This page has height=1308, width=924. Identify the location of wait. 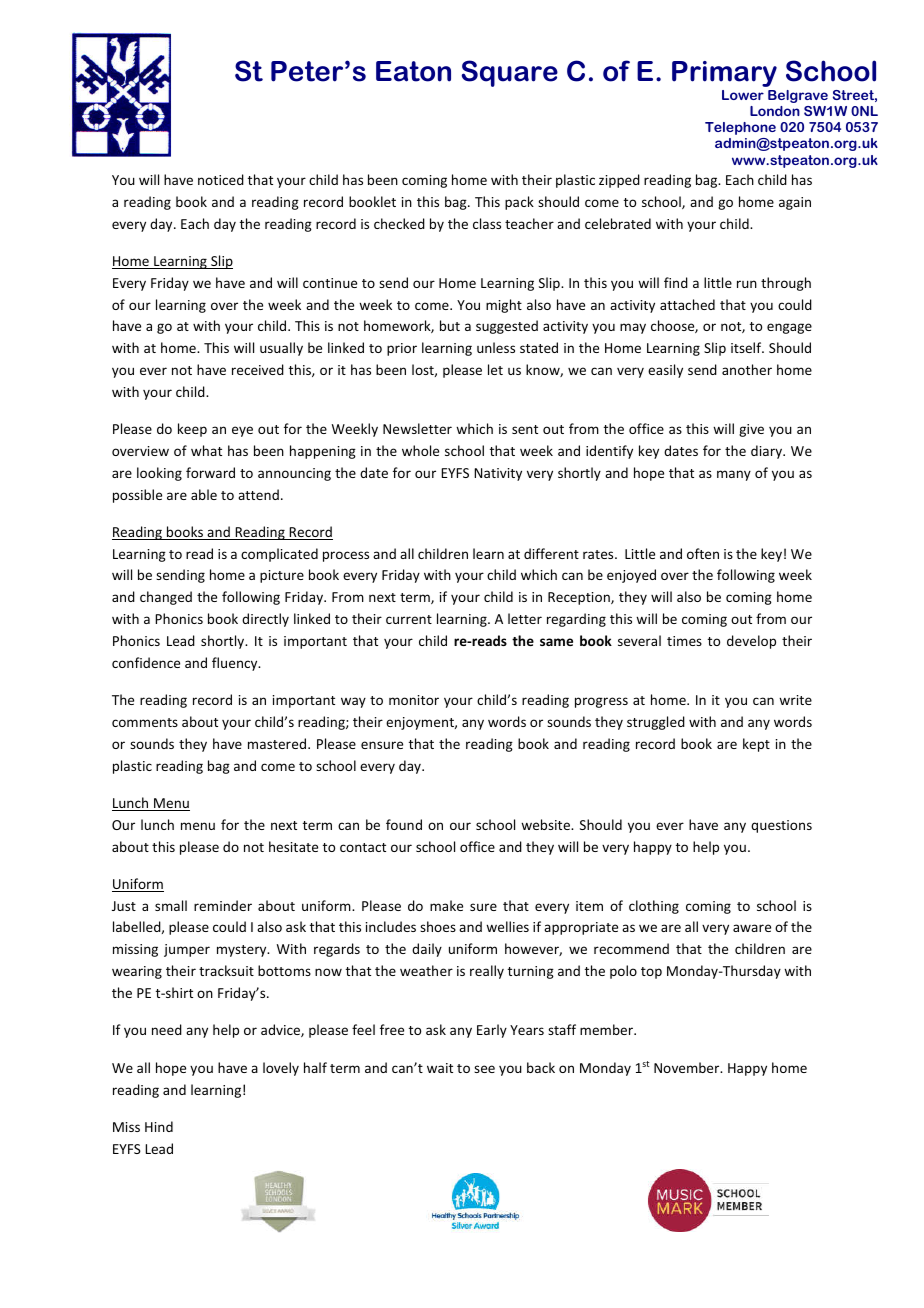
(440, 1068).
